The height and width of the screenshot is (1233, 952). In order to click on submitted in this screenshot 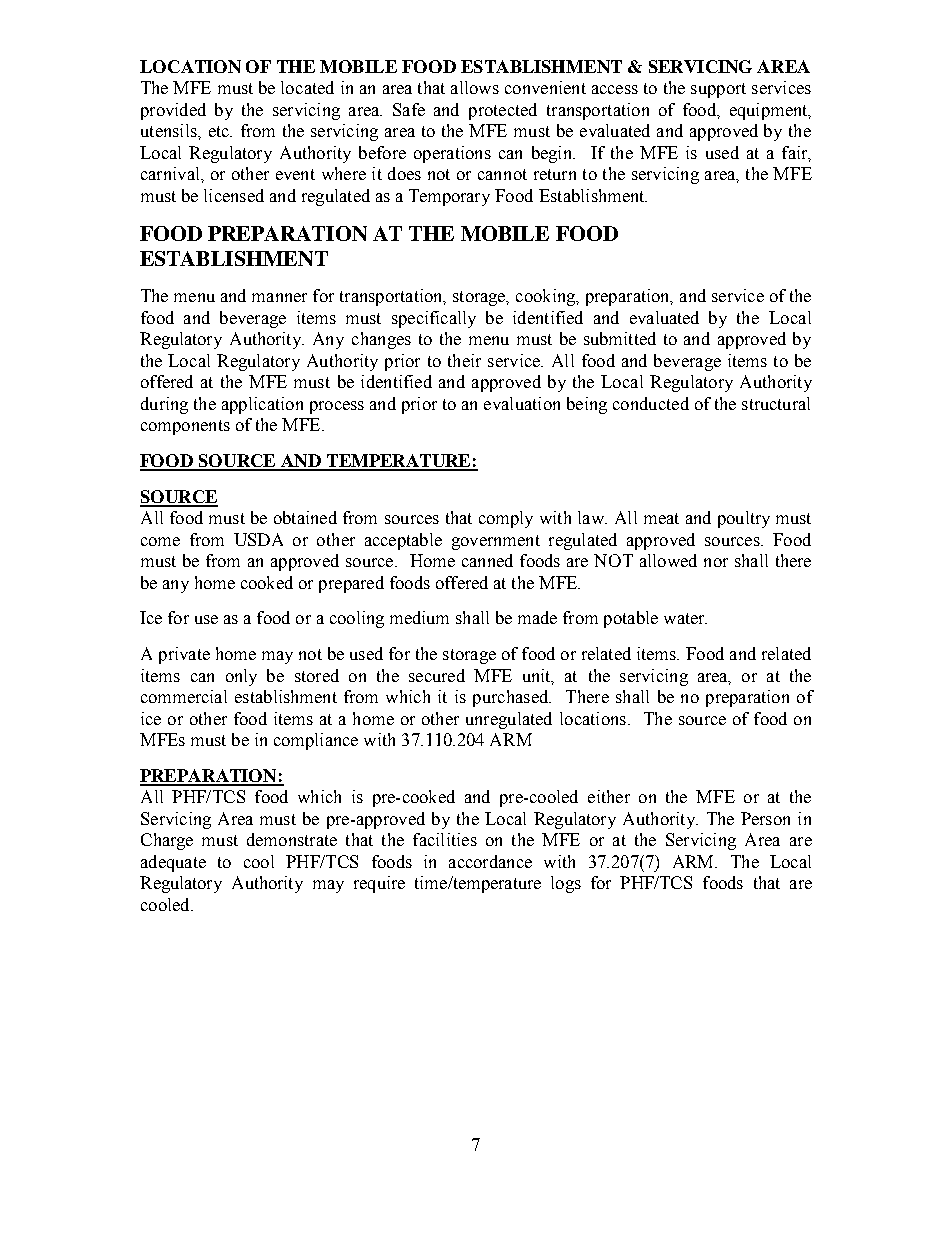, I will do `click(620, 338)`.
